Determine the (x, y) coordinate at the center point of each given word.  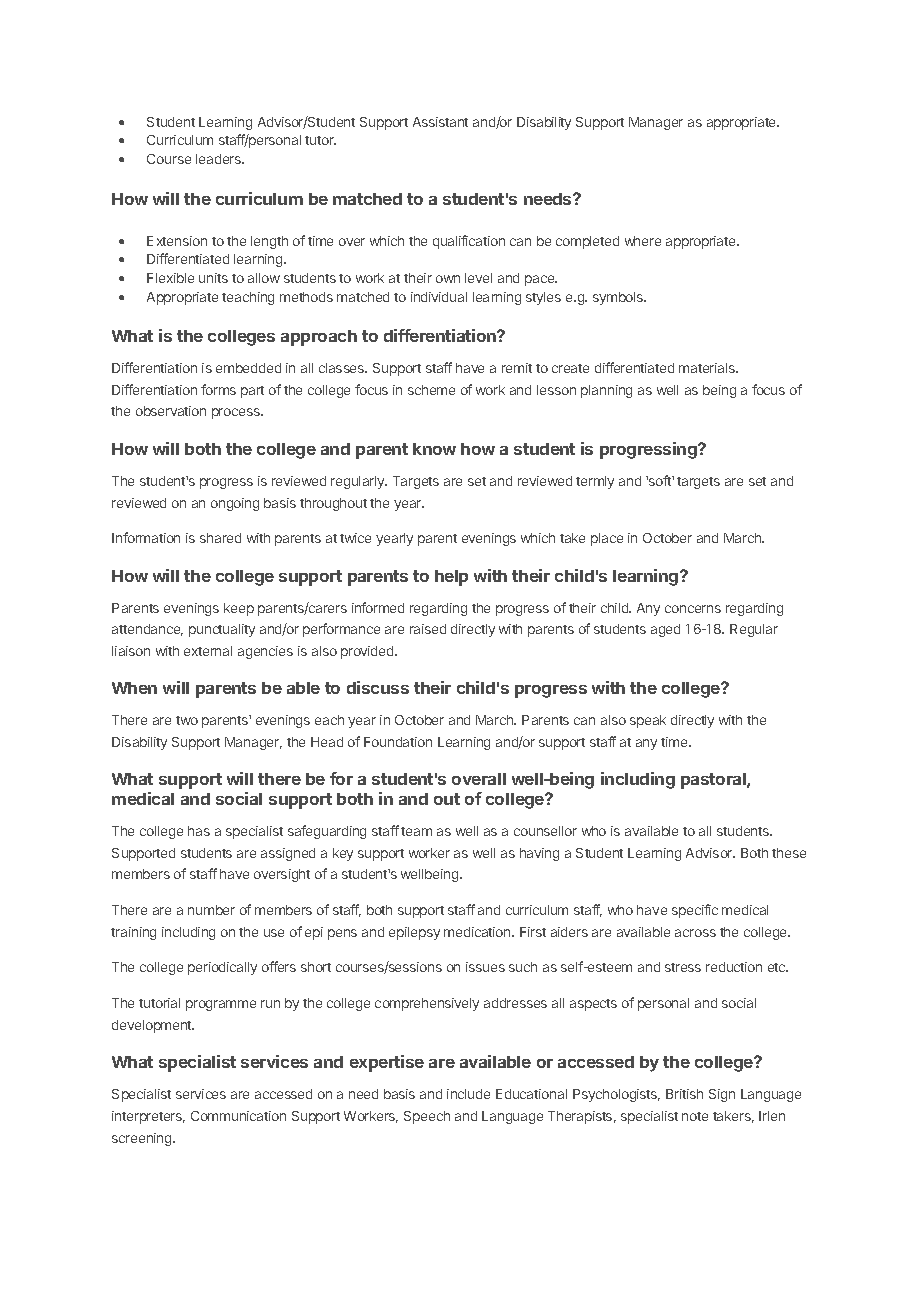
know (434, 449)
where (643, 241)
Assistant (440, 122)
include (468, 1094)
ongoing (235, 504)
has (199, 831)
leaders (220, 159)
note (695, 1116)
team (416, 831)
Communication (238, 1116)
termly (595, 482)
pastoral (714, 781)
